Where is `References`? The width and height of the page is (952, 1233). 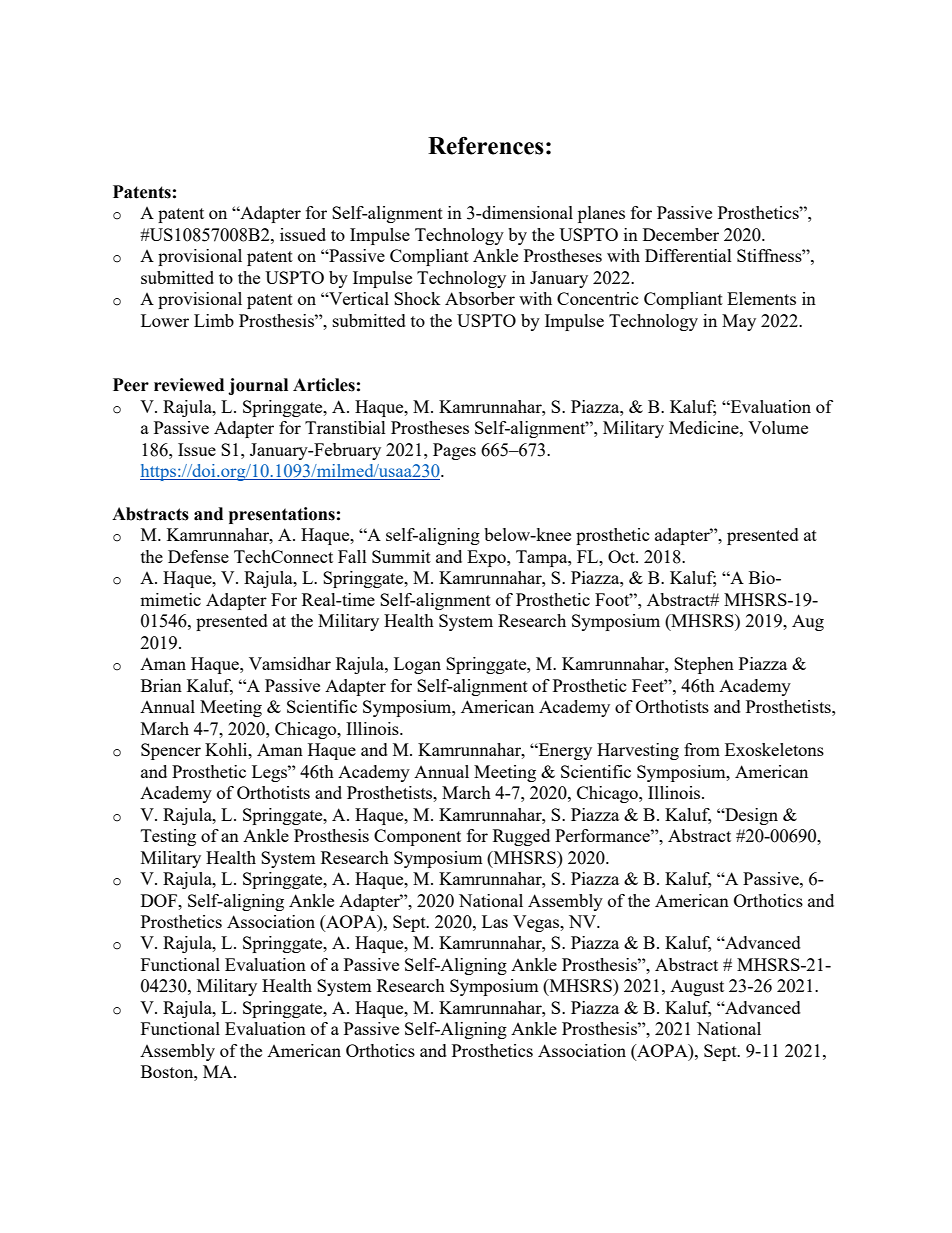 References is located at coordinates (486, 145).
